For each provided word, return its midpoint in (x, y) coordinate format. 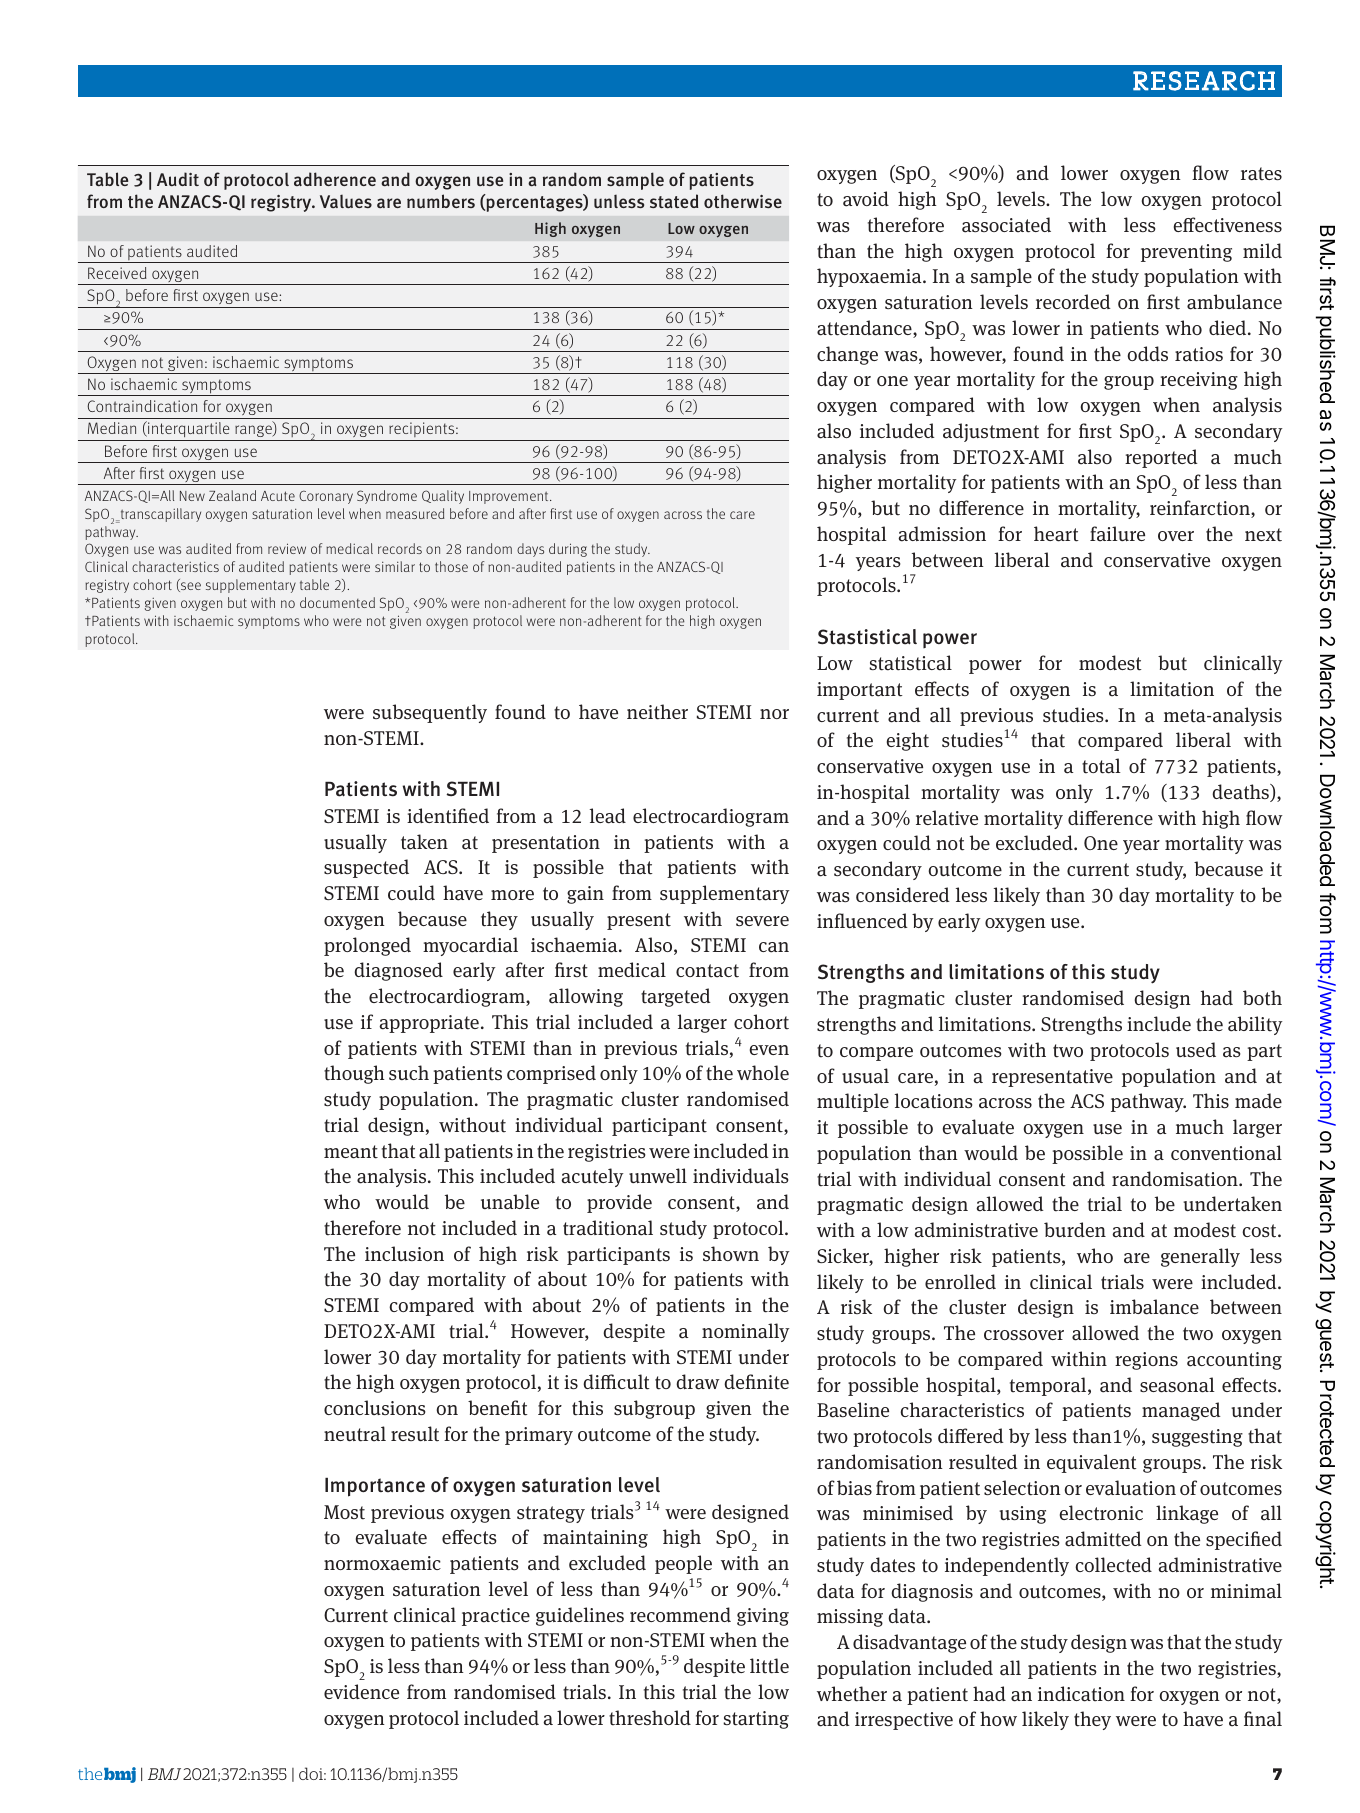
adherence (335, 179)
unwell (658, 1175)
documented (337, 602)
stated (674, 201)
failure (1117, 534)
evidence (361, 1691)
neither (657, 712)
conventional (1226, 1153)
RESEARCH (1204, 81)
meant (351, 1152)
